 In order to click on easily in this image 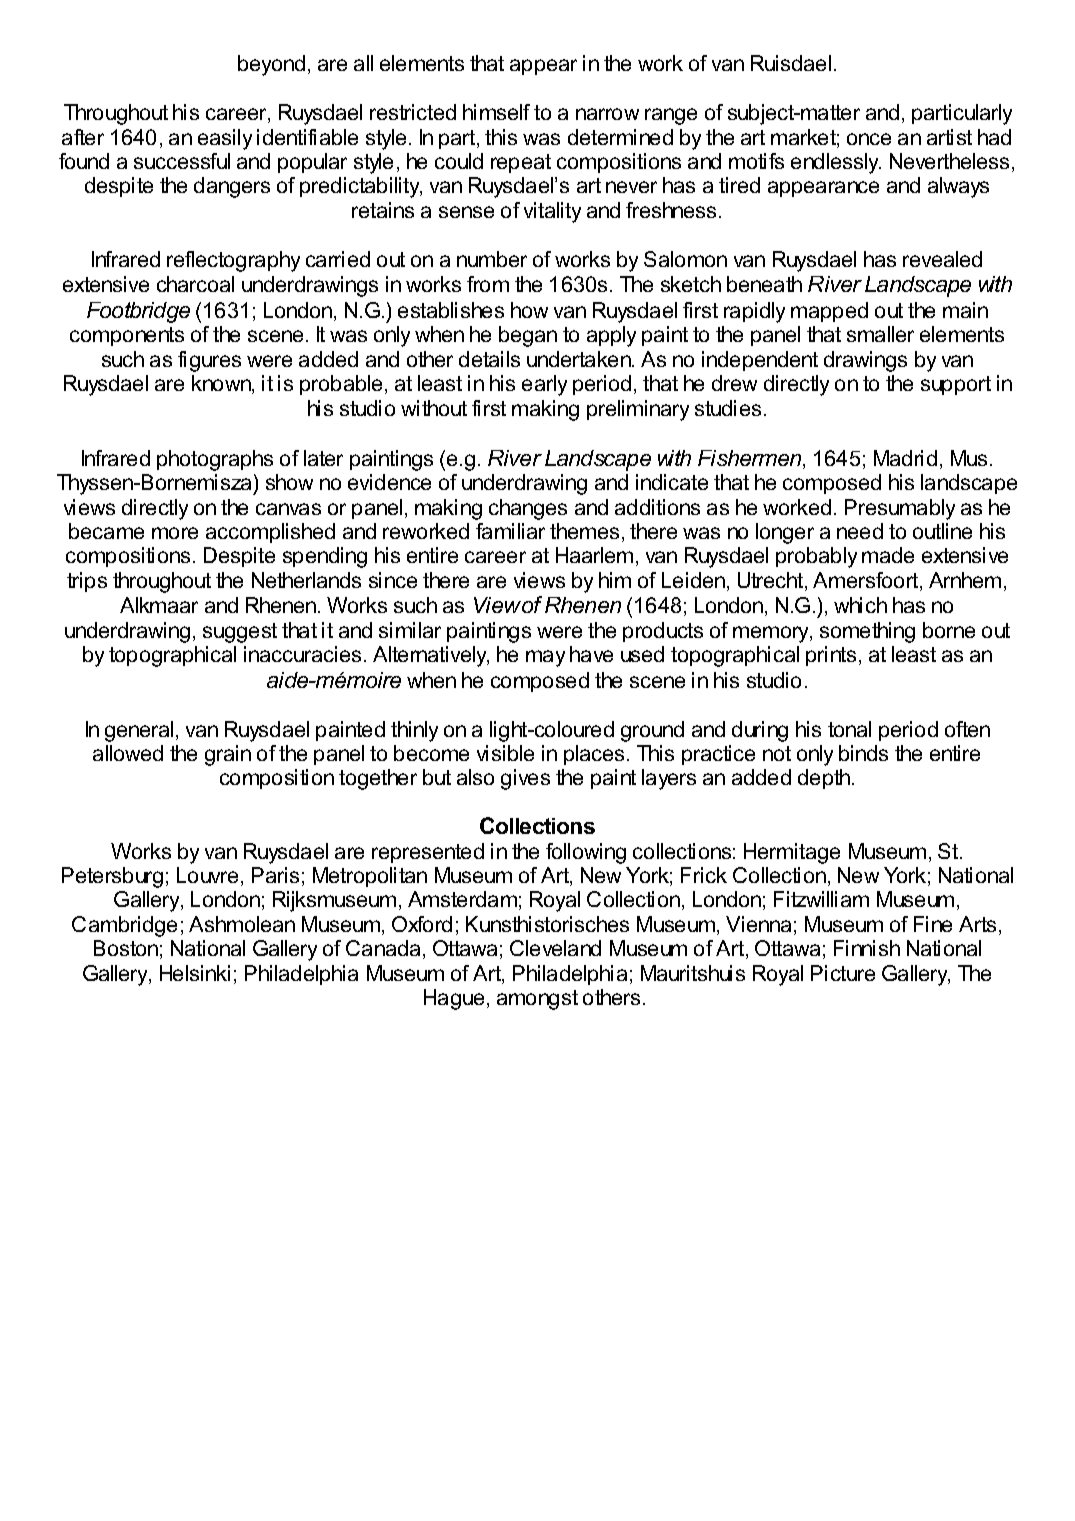, I will do `click(225, 139)`.
